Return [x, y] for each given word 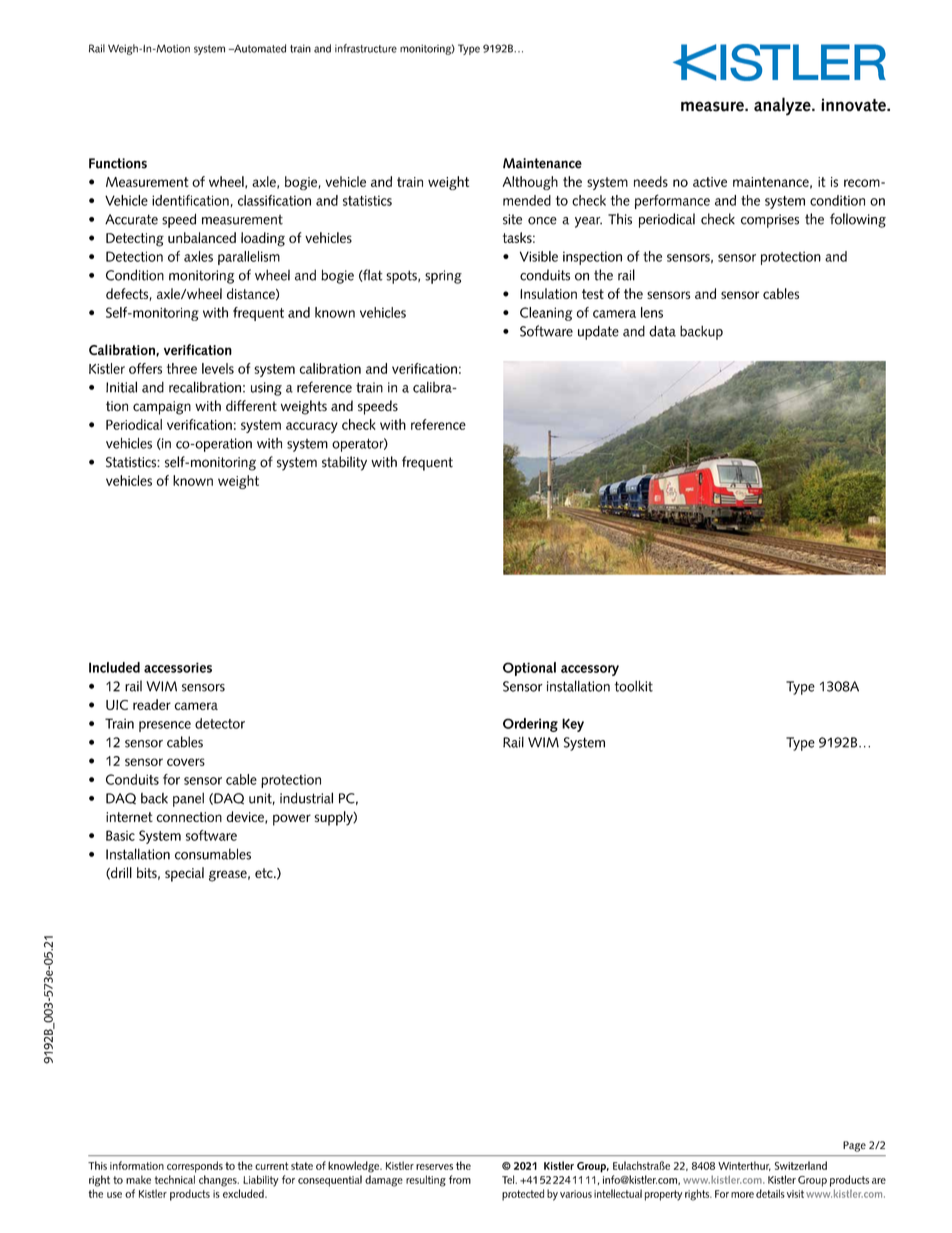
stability [344, 463]
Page [854, 1146]
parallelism [249, 258]
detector [220, 723]
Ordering [530, 725]
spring [443, 277]
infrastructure [366, 48]
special [184, 874]
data [662, 331]
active [710, 182]
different [251, 406]
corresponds [195, 1167]
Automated [259, 48]
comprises [770, 221]
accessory [590, 670]
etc [265, 873]
